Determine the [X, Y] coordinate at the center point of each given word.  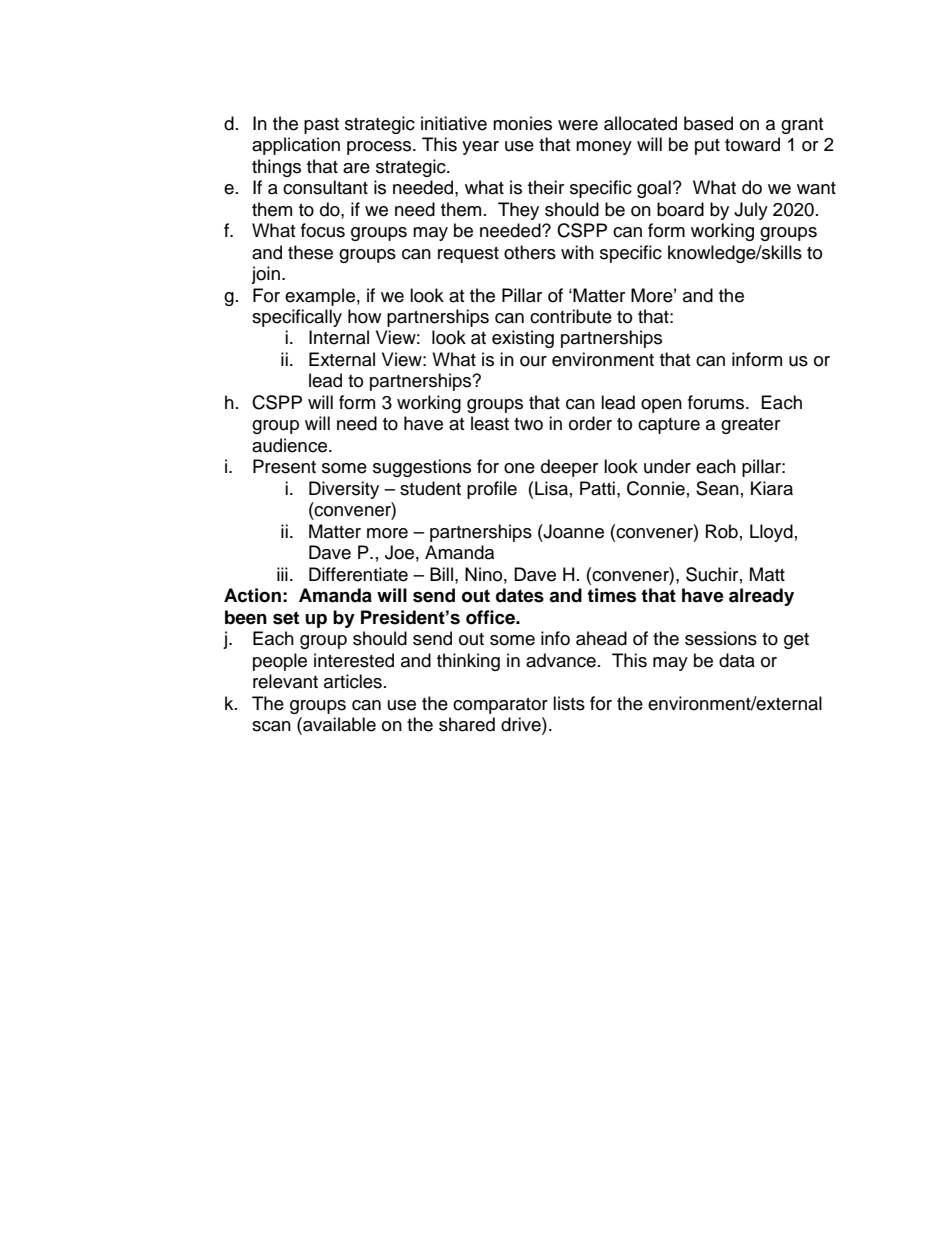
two [528, 424]
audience [289, 445]
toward [752, 144]
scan [271, 726]
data [737, 660]
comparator [500, 706]
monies [522, 123]
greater [750, 426]
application [296, 146]
